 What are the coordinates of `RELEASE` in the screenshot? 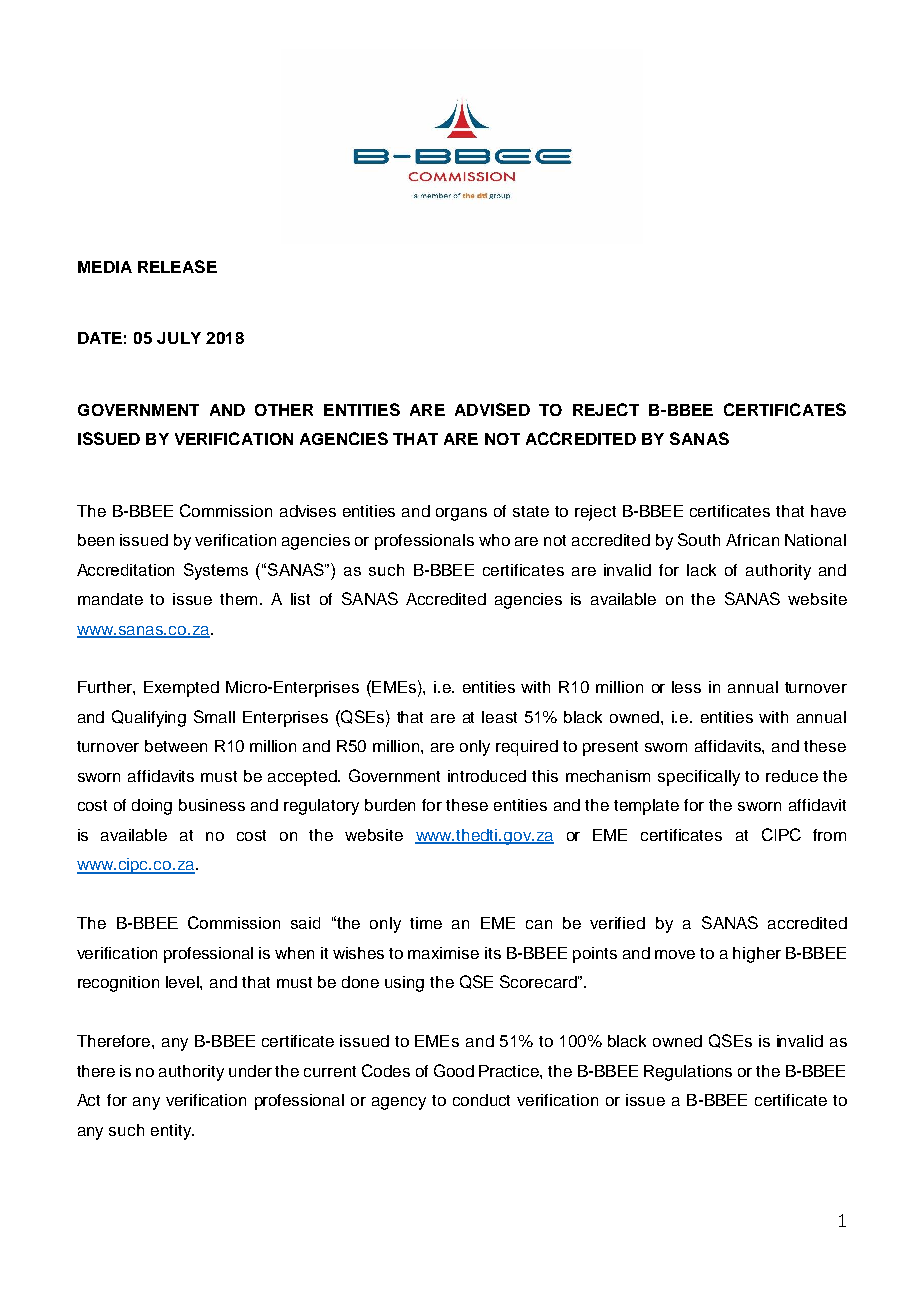 It's located at (177, 266).
